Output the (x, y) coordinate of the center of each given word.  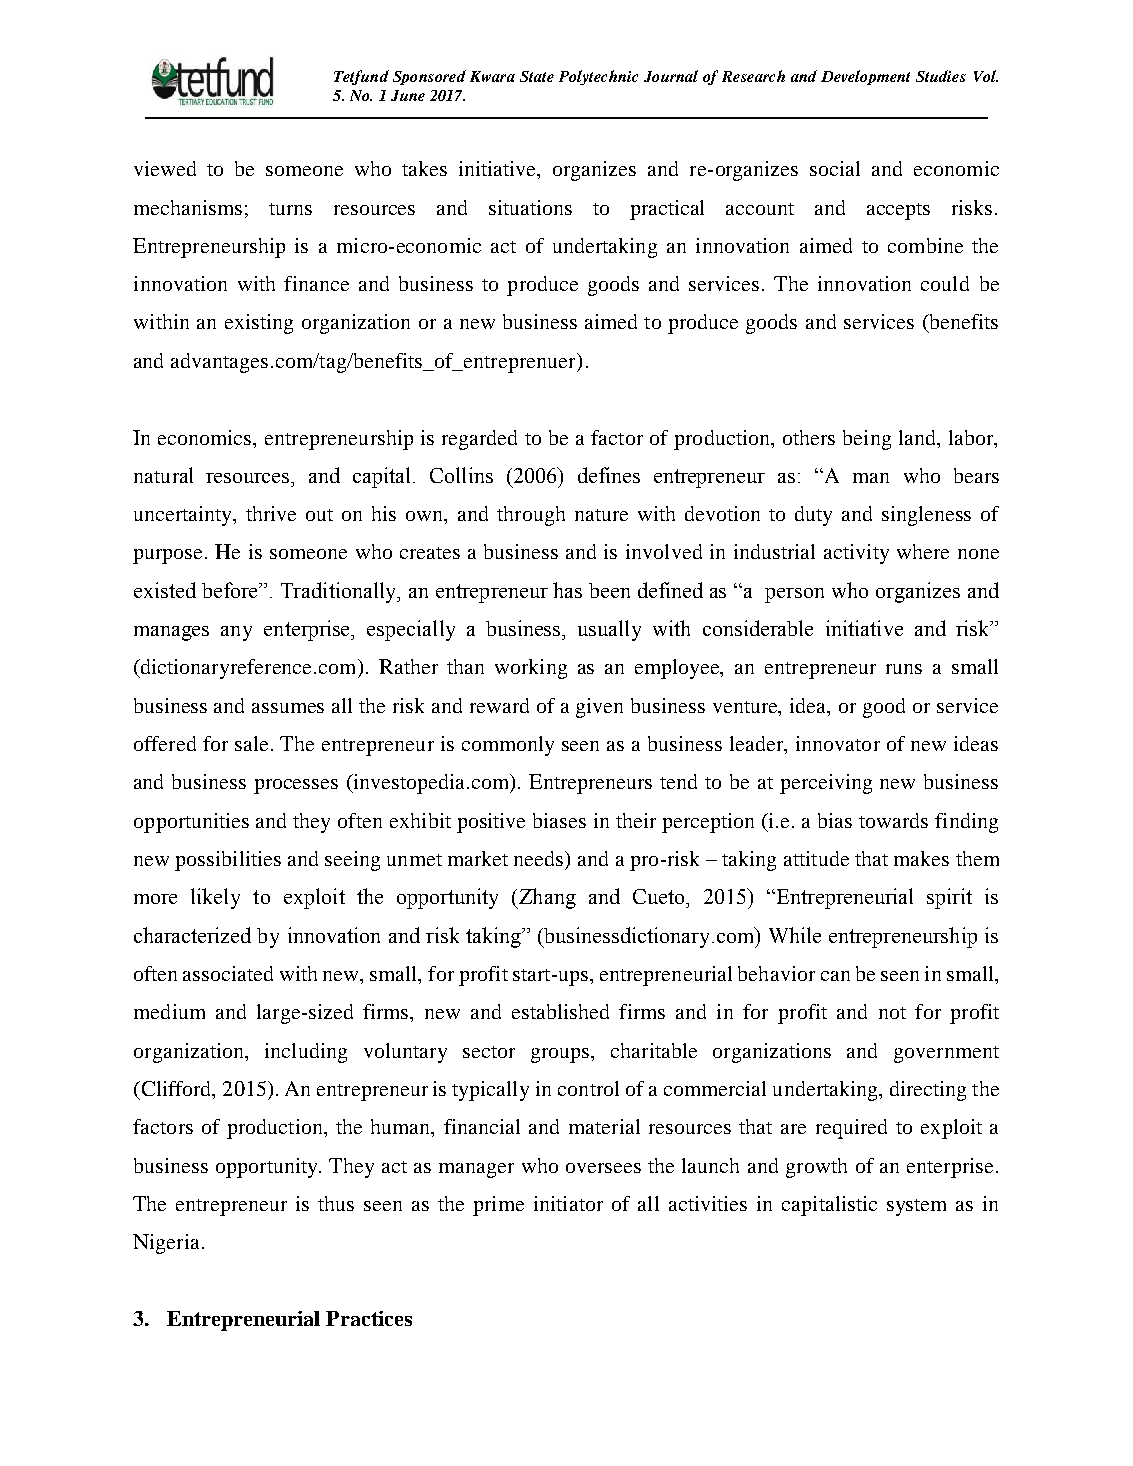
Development (865, 77)
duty (813, 516)
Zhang (546, 898)
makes (921, 858)
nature (601, 515)
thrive (271, 513)
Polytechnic (598, 77)
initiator (568, 1203)
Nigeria (166, 1244)
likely (215, 898)
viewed (165, 168)
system (916, 1207)
